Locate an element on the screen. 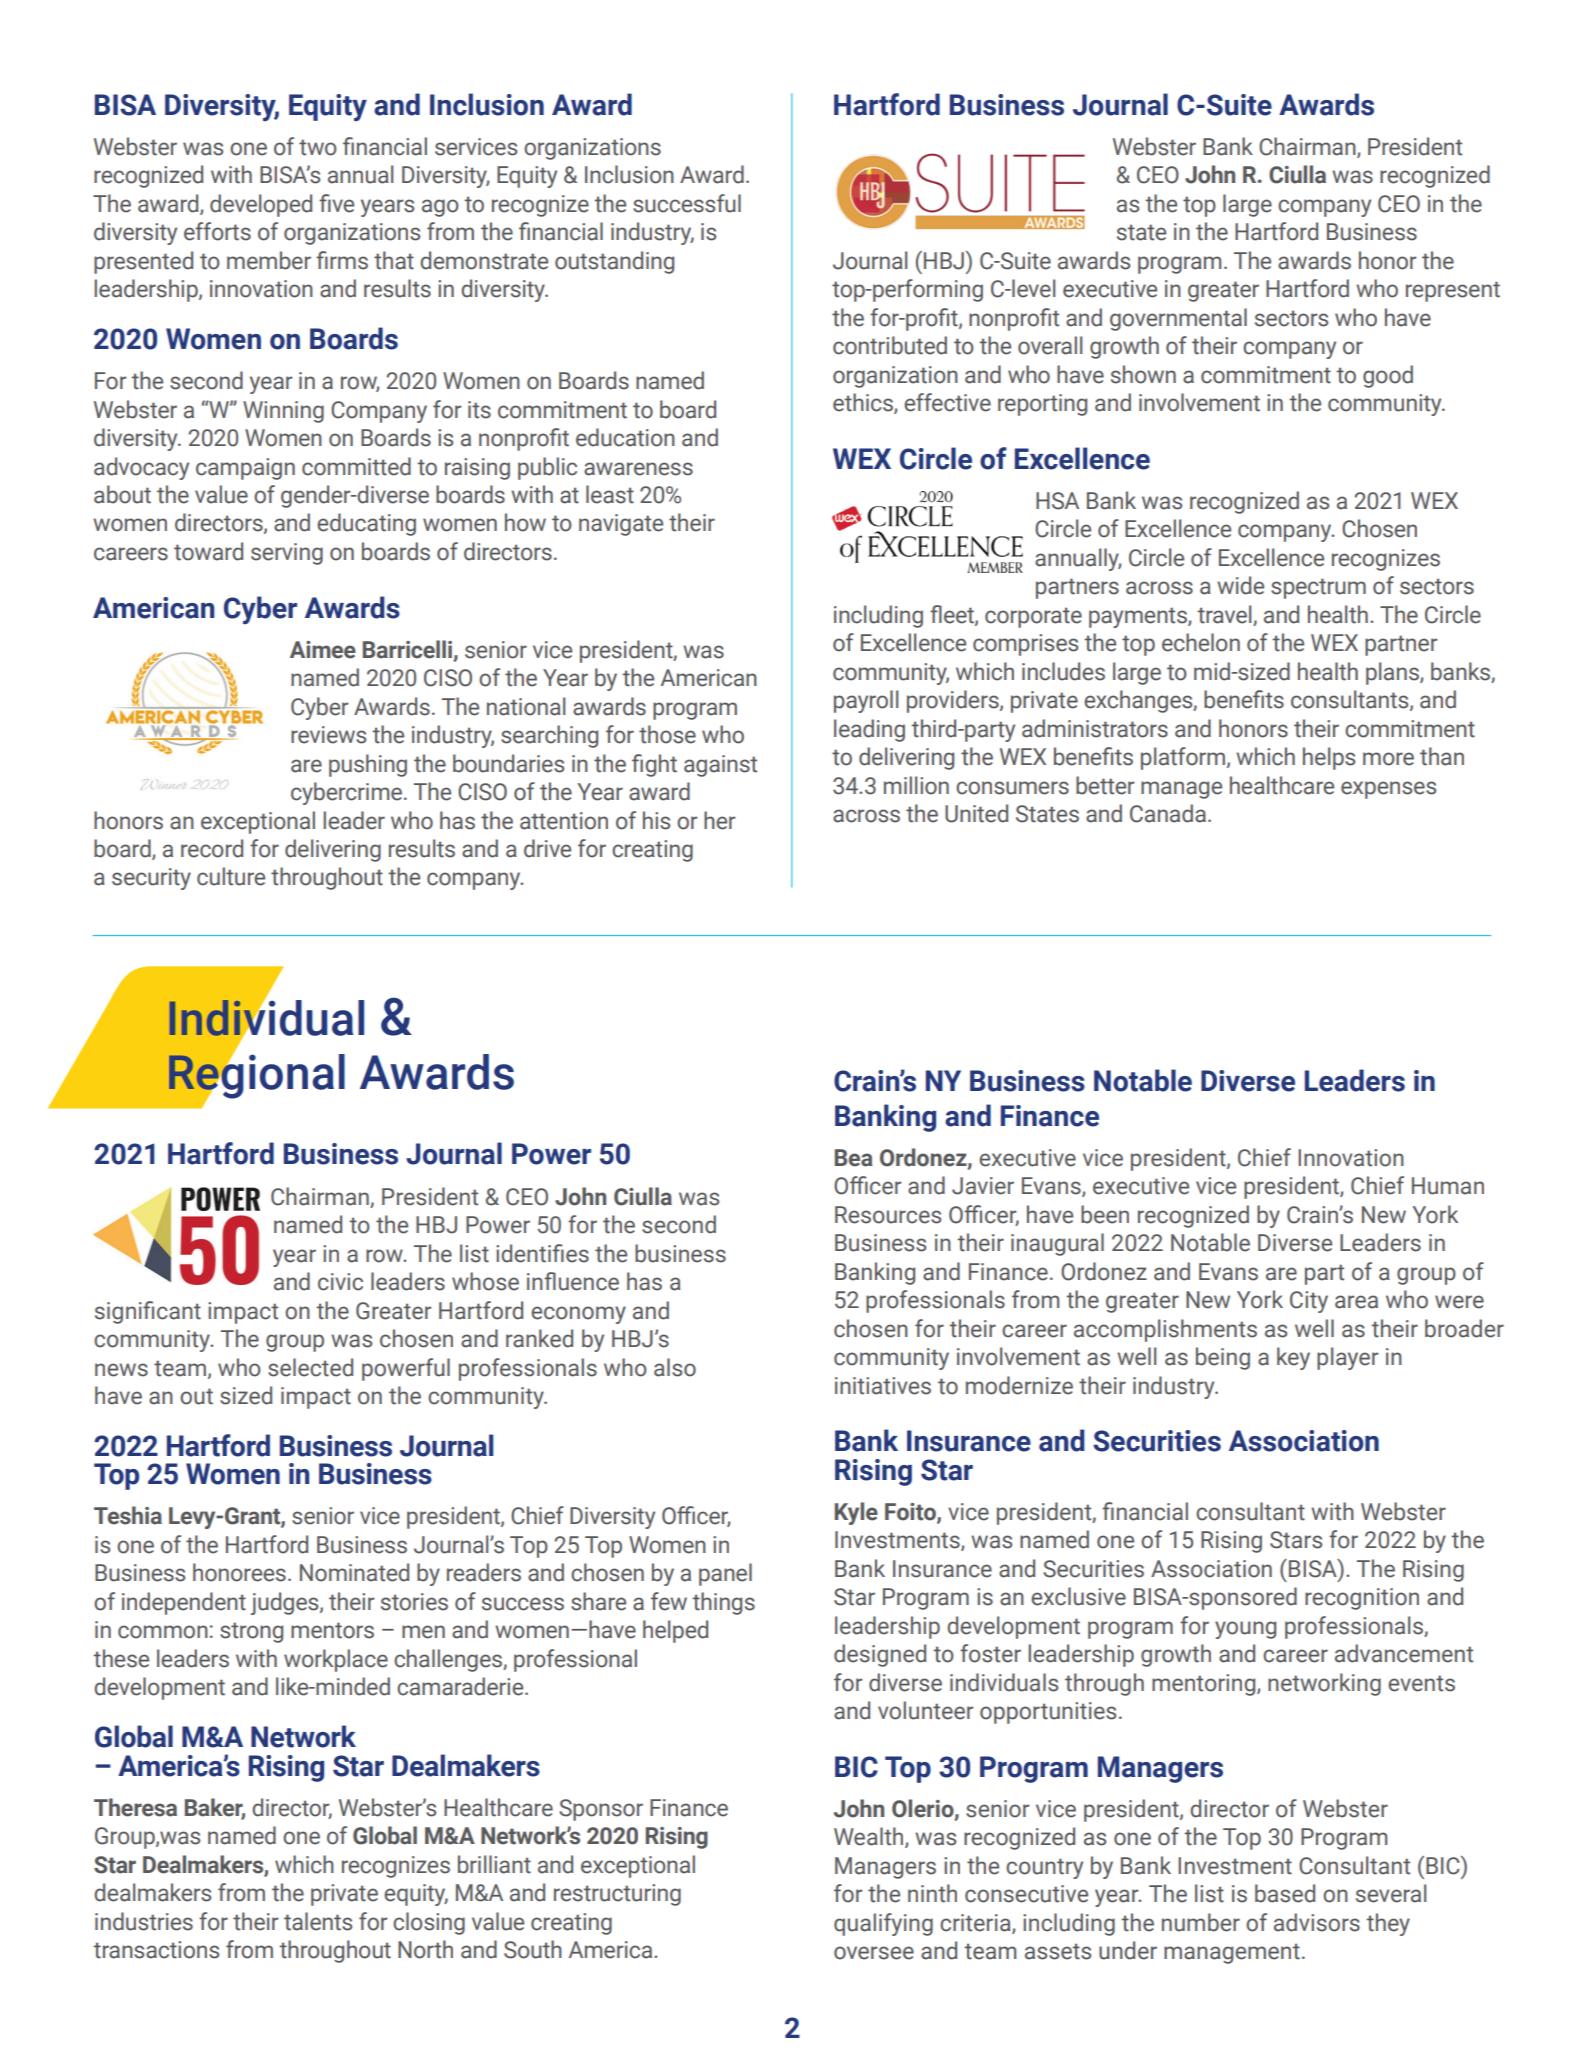 The height and width of the screenshot is (2051, 1585). qualifying is located at coordinates (883, 1924).
